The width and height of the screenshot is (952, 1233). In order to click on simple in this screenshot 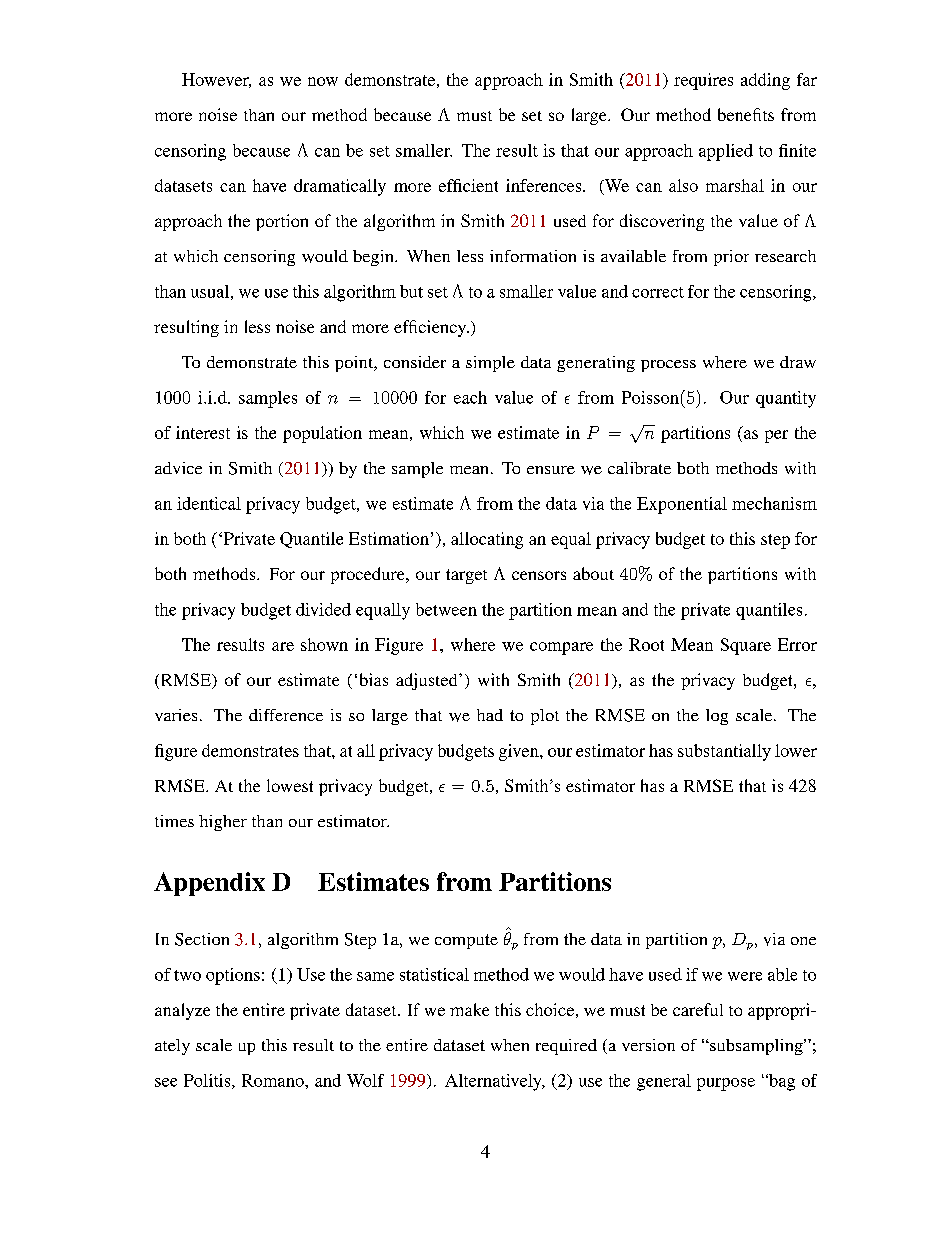, I will do `click(490, 364)`.
